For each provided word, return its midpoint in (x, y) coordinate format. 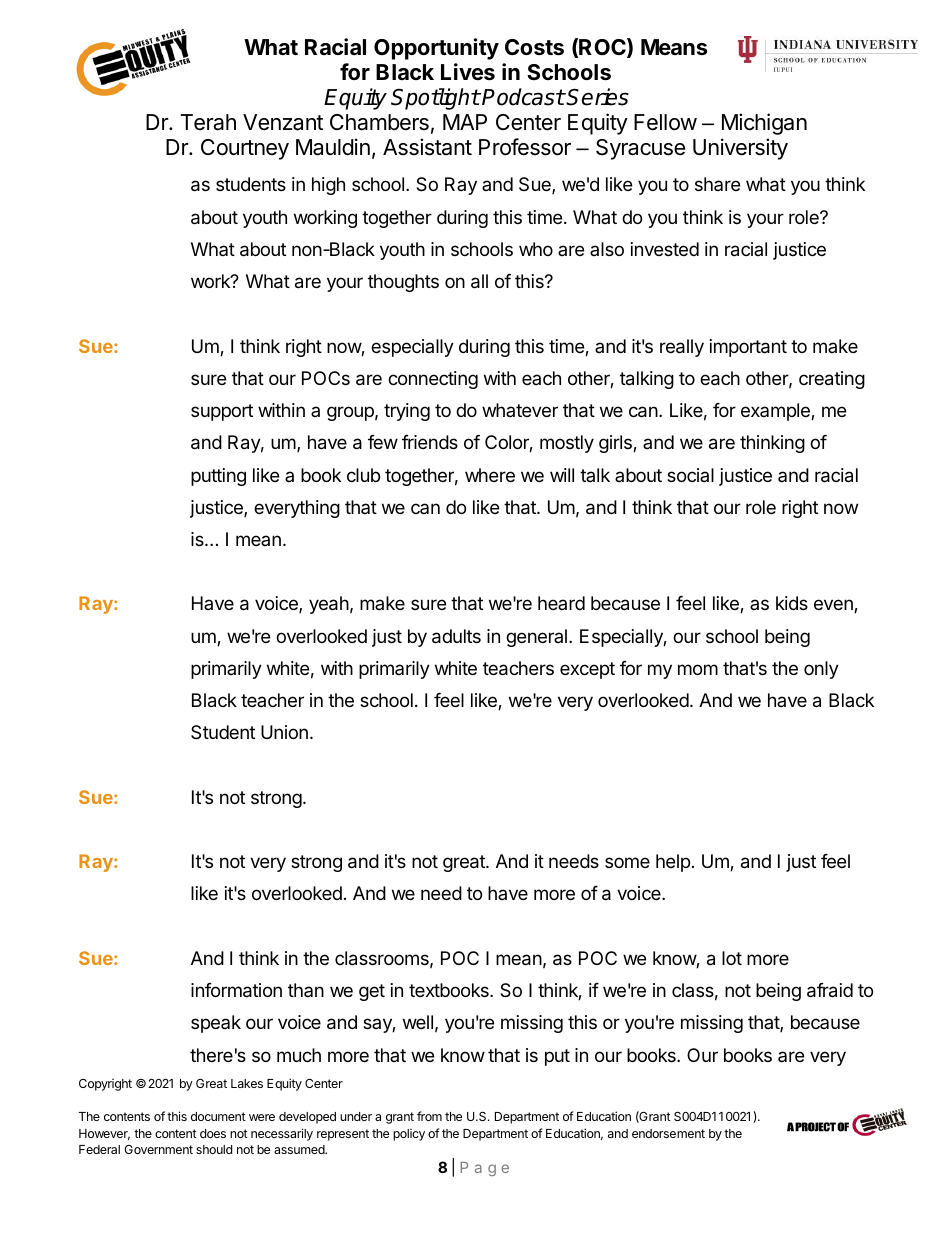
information (236, 990)
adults (456, 636)
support (222, 412)
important (748, 348)
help (673, 863)
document (218, 1116)
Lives (468, 72)
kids (792, 603)
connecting (433, 380)
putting (218, 477)
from (429, 1116)
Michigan (764, 124)
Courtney (245, 149)
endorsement (668, 1133)
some (627, 862)
